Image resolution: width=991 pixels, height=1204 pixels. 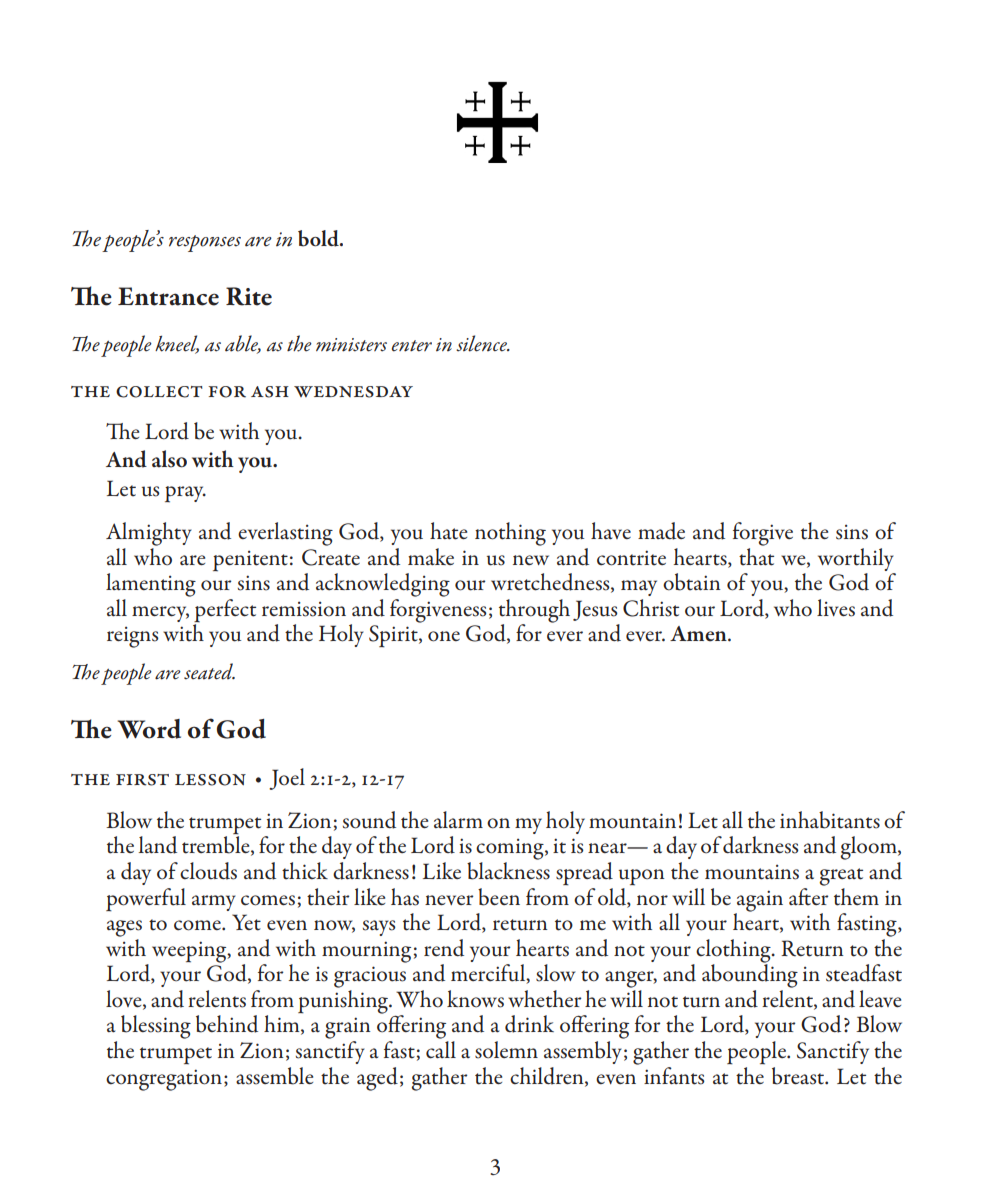 What do you see at coordinates (205, 243) in the image?
I see `responses` at bounding box center [205, 243].
